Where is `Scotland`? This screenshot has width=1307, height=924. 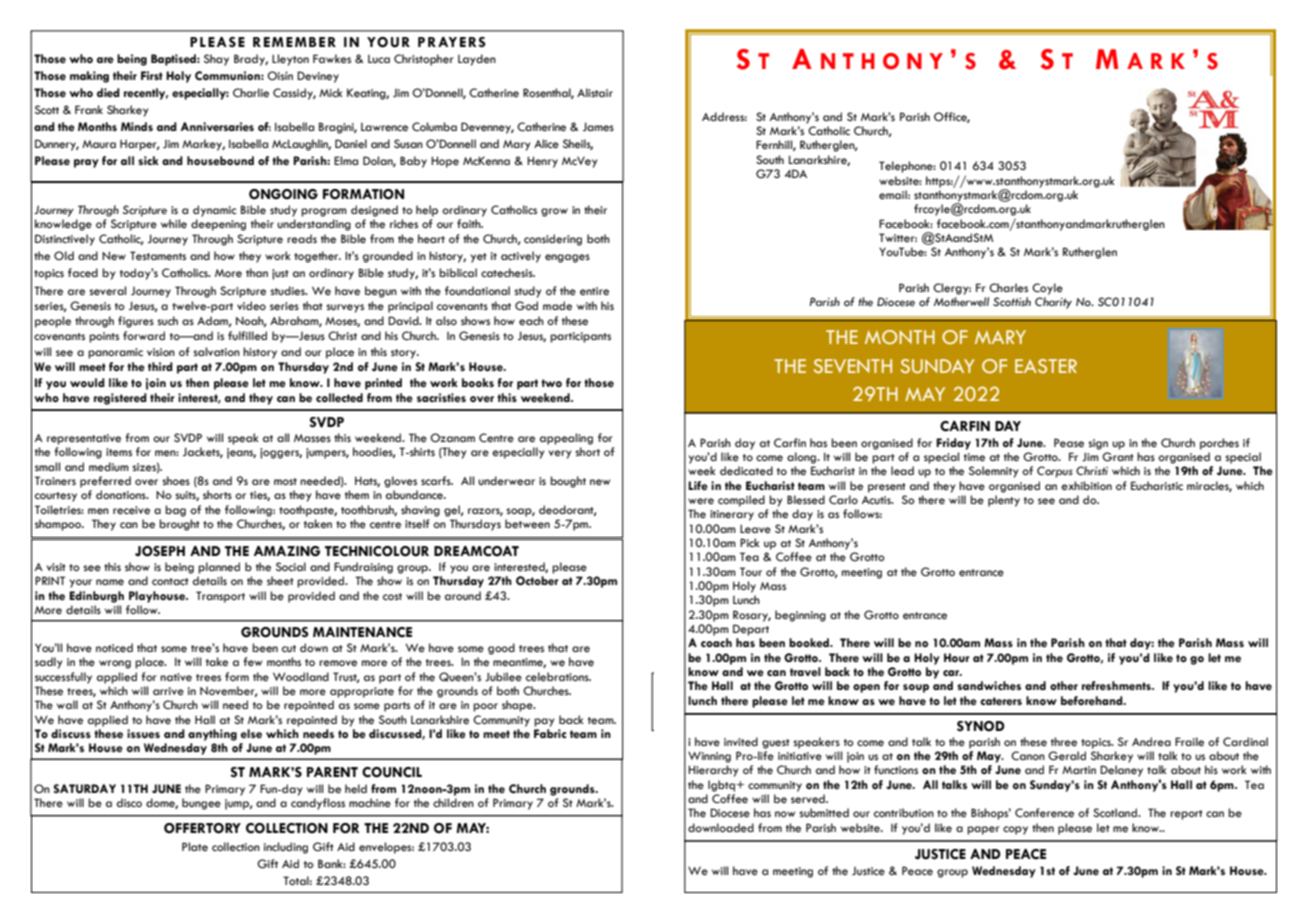
Scotland is located at coordinates (1116, 812).
